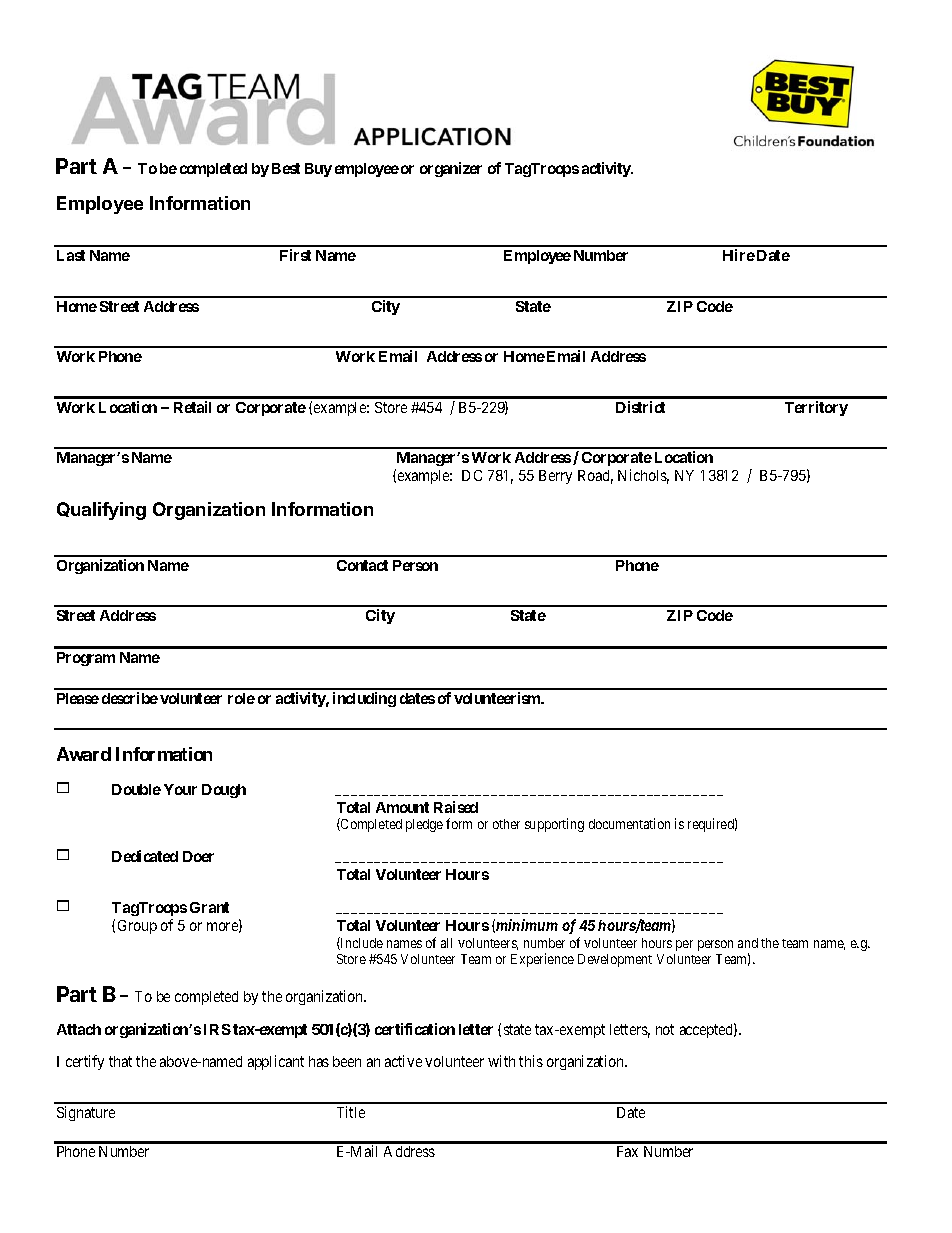 This image has height=1233, width=952. Describe the element at coordinates (451, 169) in the image. I see `organizer` at that location.
